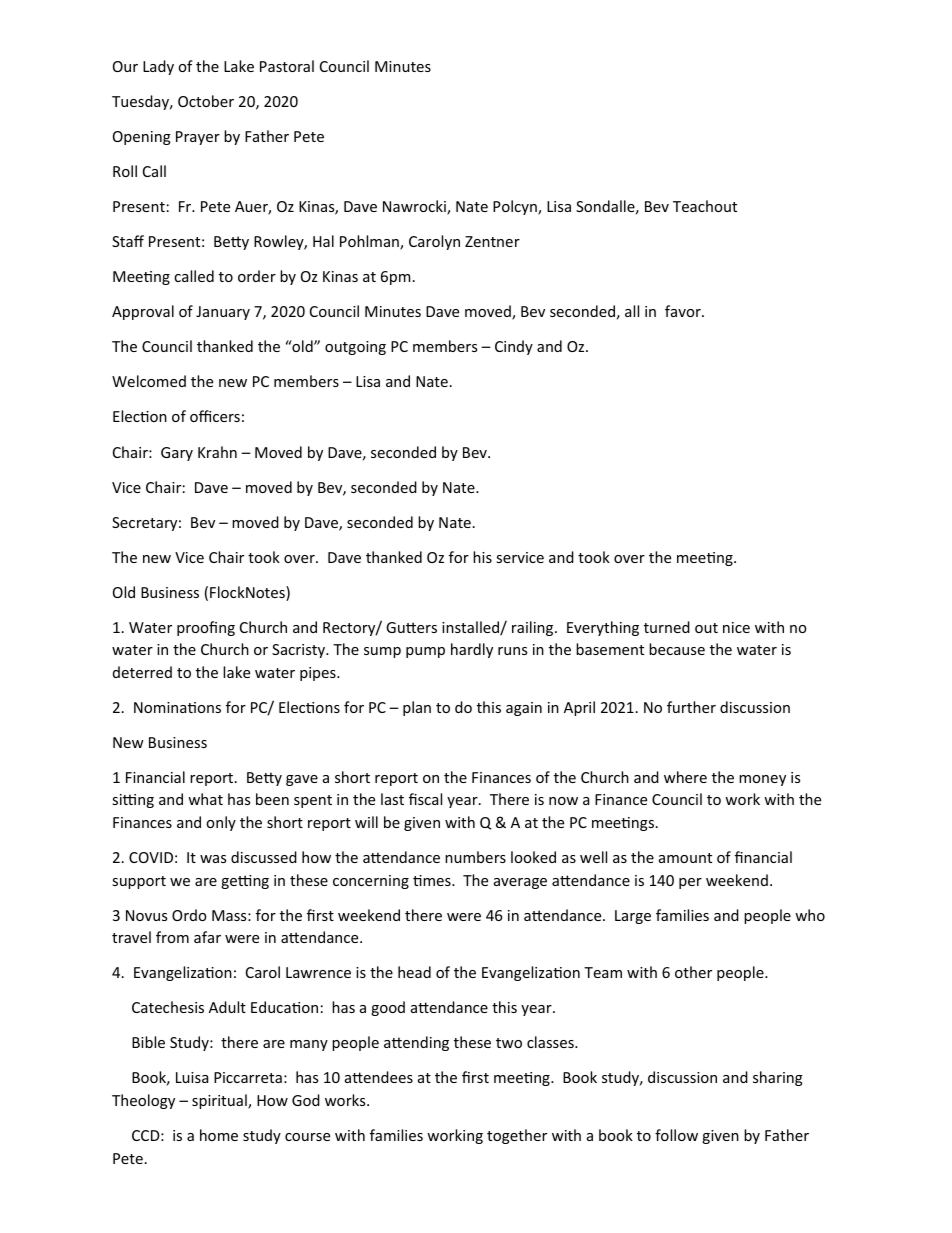 This screenshot has width=952, height=1233. I want to click on together, so click(517, 1136).
